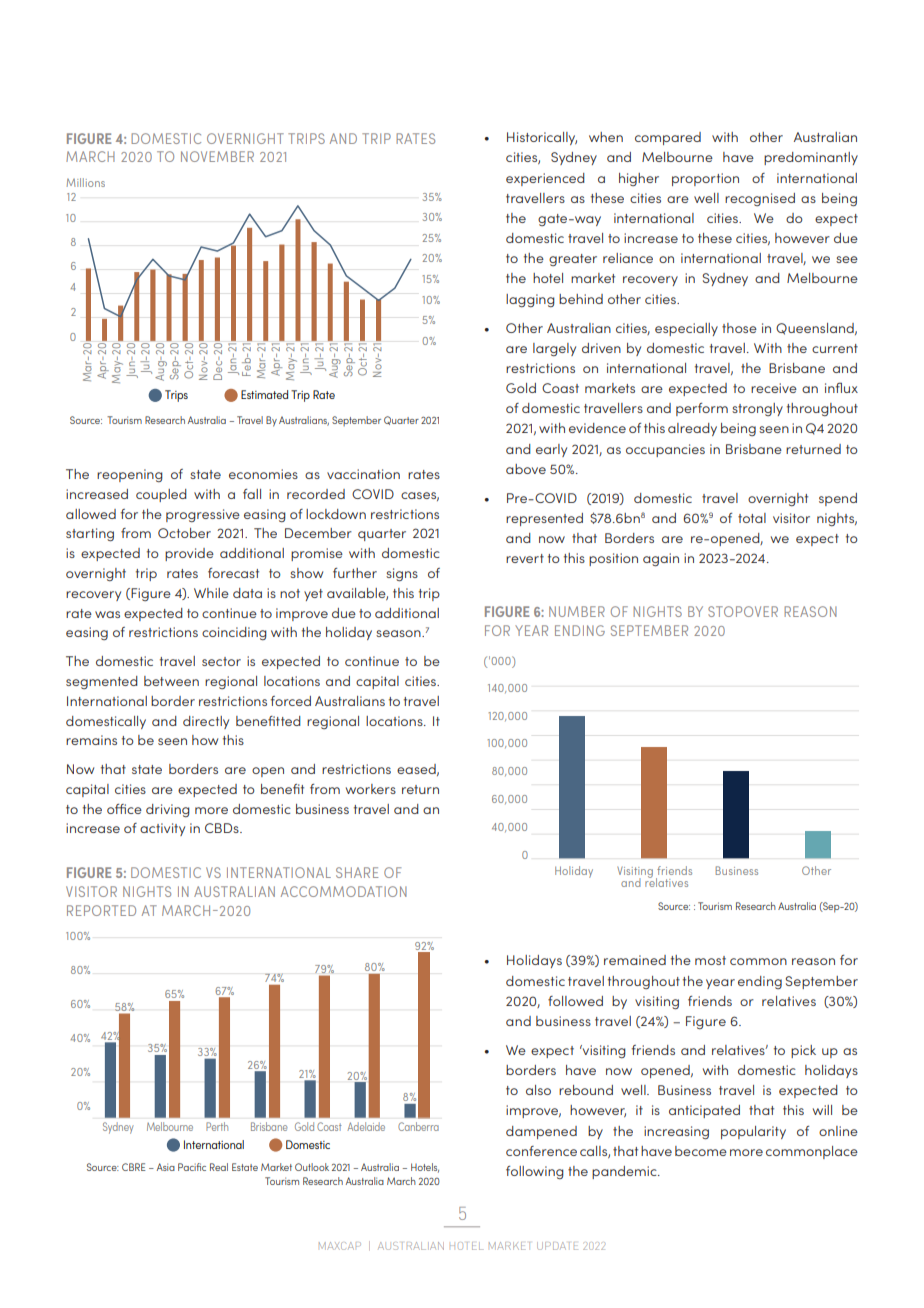 This page has height=1308, width=924. Describe the element at coordinates (166, 1167) in the page. I see `Asia` at that location.
